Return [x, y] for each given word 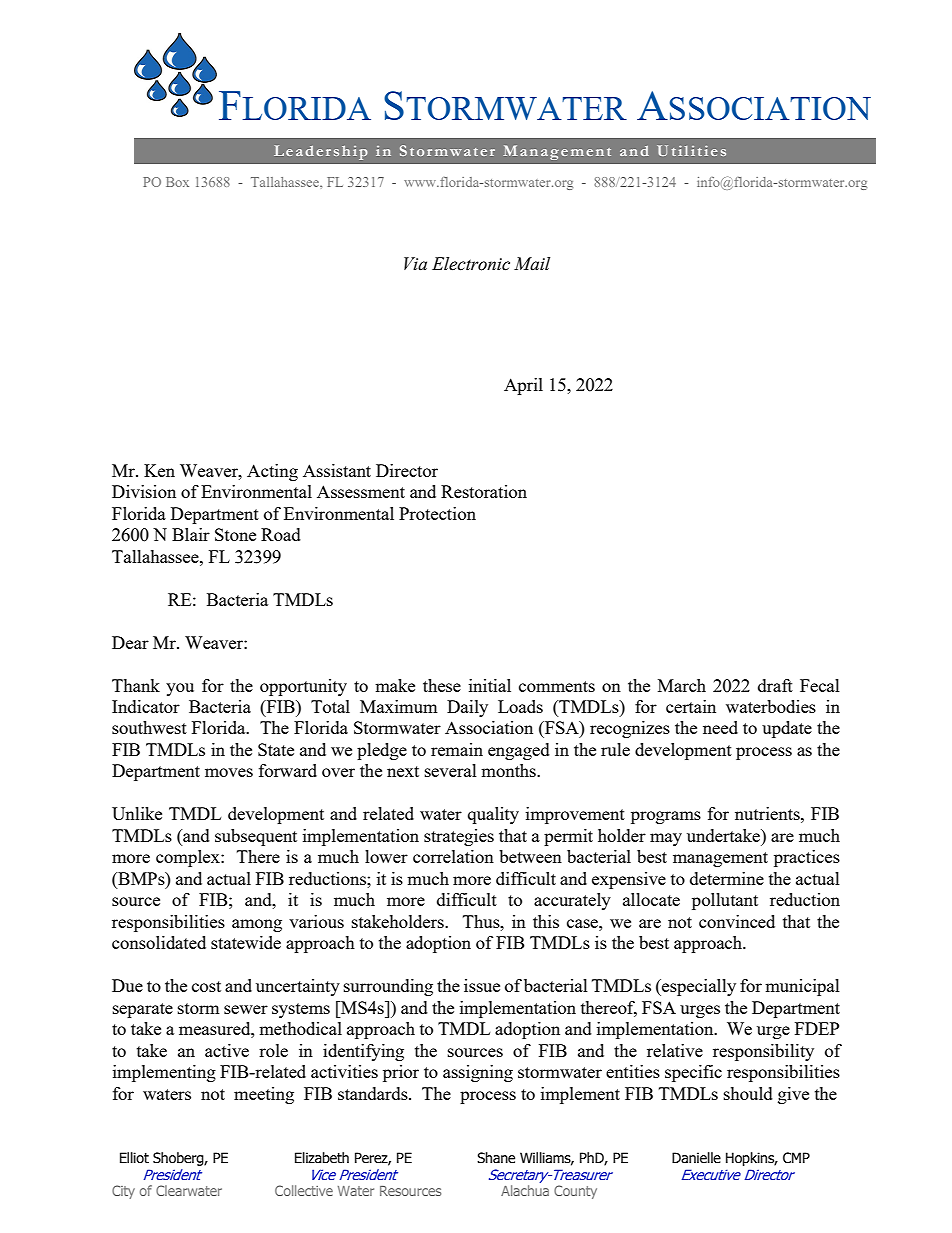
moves [229, 772]
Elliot [134, 1158]
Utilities [691, 150]
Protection [437, 513]
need [720, 727]
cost [206, 986]
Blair [191, 534]
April [523, 386]
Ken [159, 470]
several [451, 770]
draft [775, 685]
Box [177, 182]
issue [482, 985]
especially [698, 987]
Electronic [471, 264]
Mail [532, 264]
